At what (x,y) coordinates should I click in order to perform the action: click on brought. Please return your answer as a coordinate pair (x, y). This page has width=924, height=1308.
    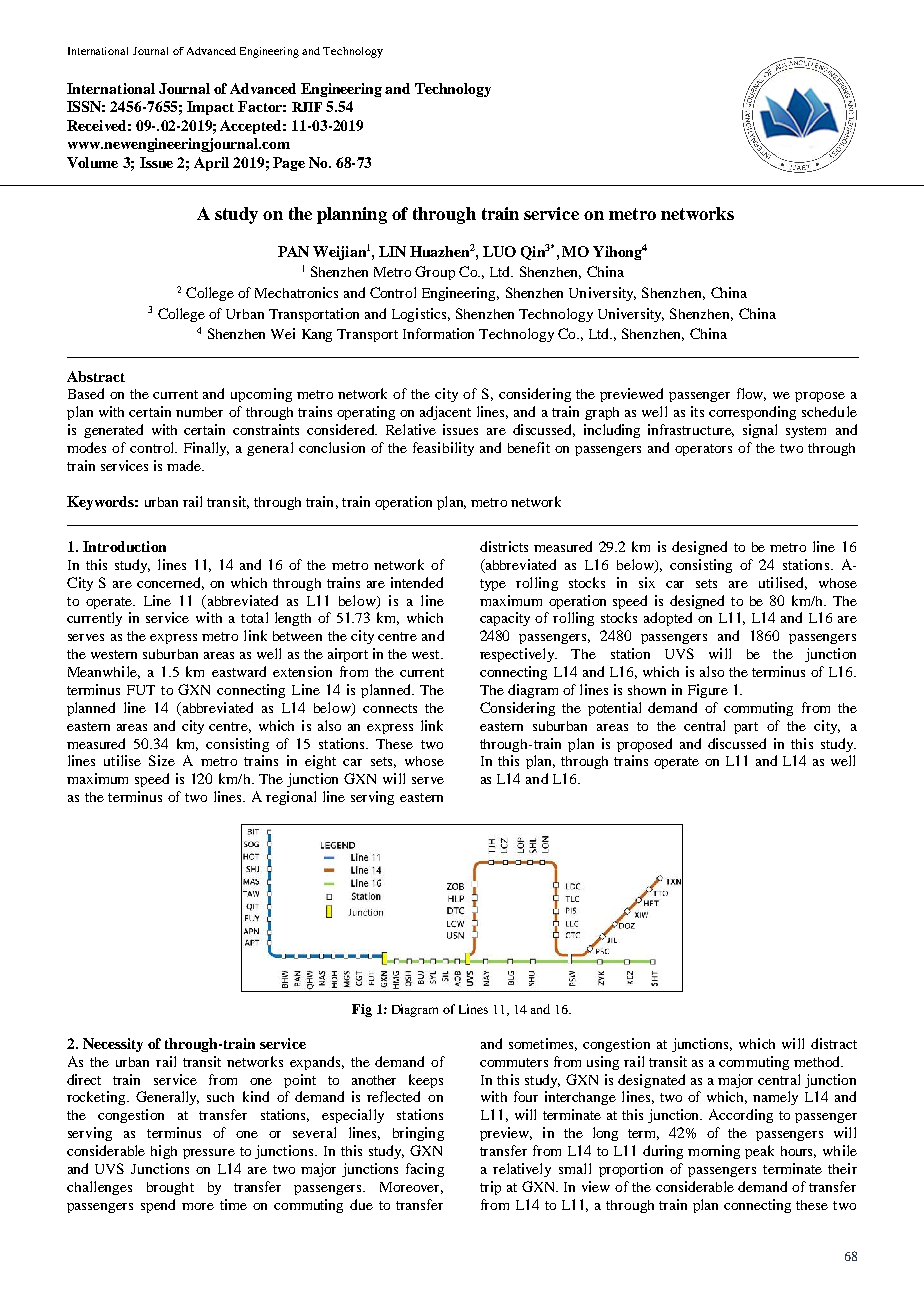
    Looking at the image, I should click on (170, 1188).
